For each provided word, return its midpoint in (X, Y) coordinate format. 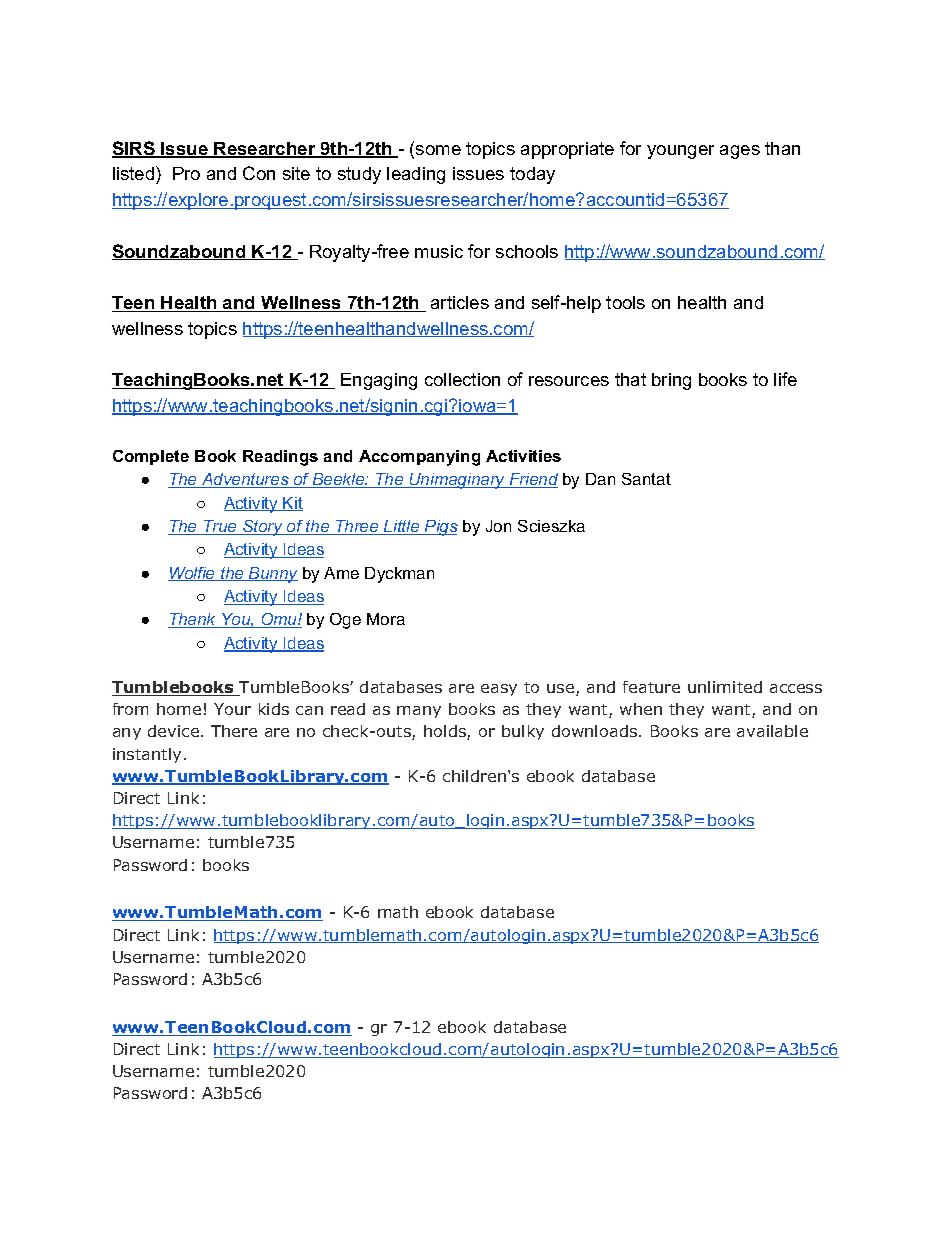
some (438, 150)
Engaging (379, 381)
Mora (386, 619)
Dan (600, 479)
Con (259, 173)
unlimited (725, 687)
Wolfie (193, 574)
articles (460, 302)
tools (625, 302)
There (234, 731)
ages (740, 152)
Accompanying (419, 458)
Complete (151, 457)
